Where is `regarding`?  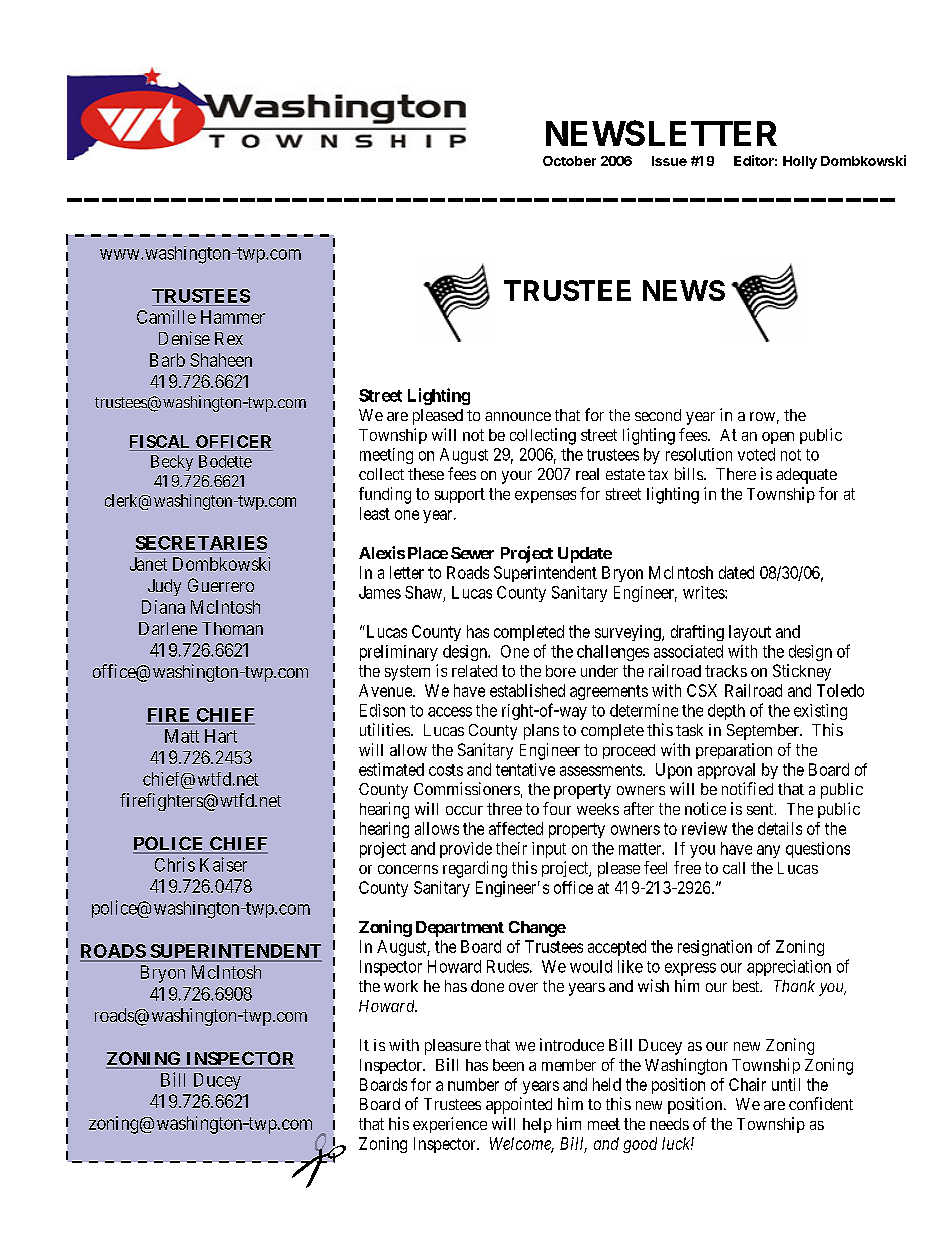
regarding is located at coordinates (475, 869).
